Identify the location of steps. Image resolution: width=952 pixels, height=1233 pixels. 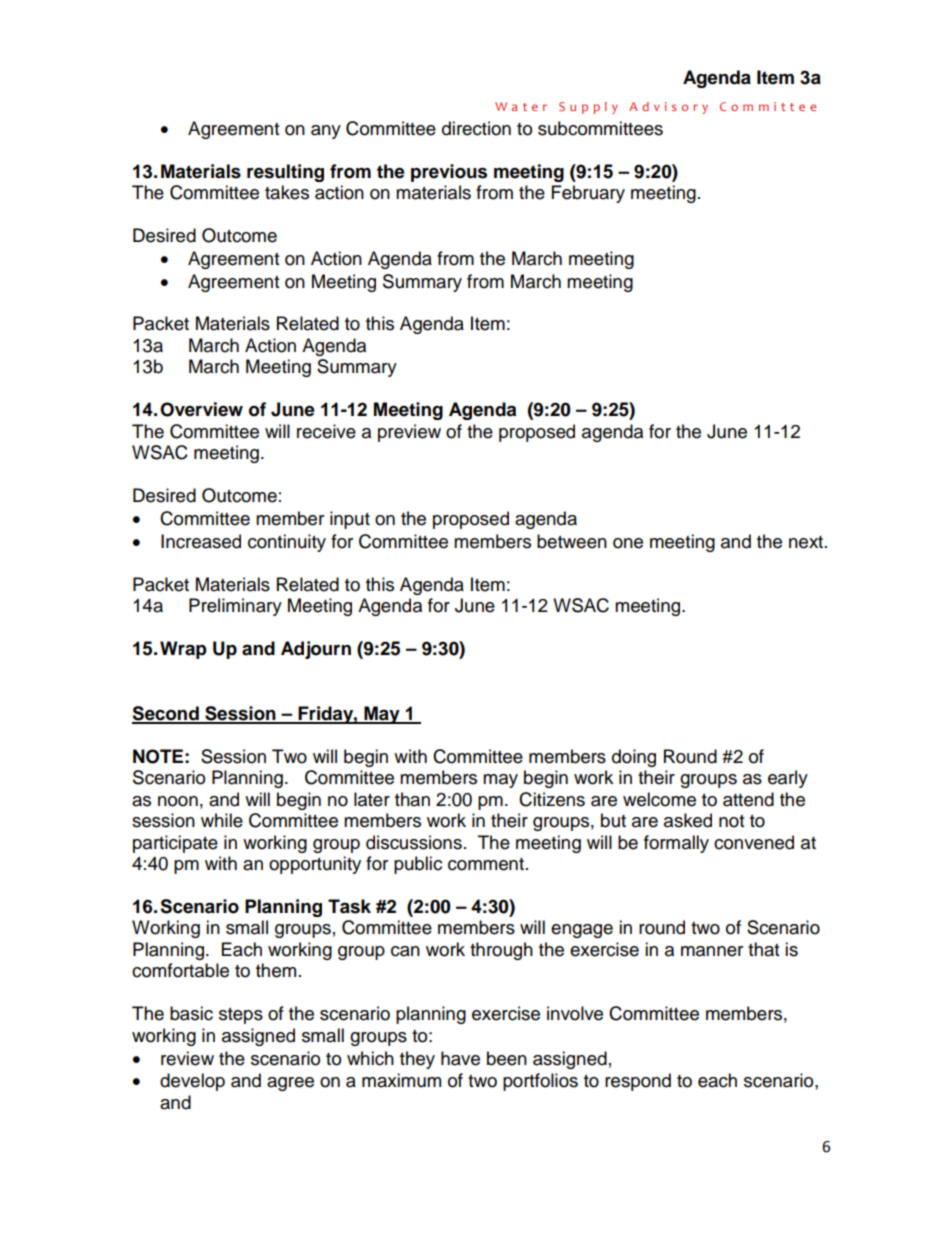
(241, 1016).
